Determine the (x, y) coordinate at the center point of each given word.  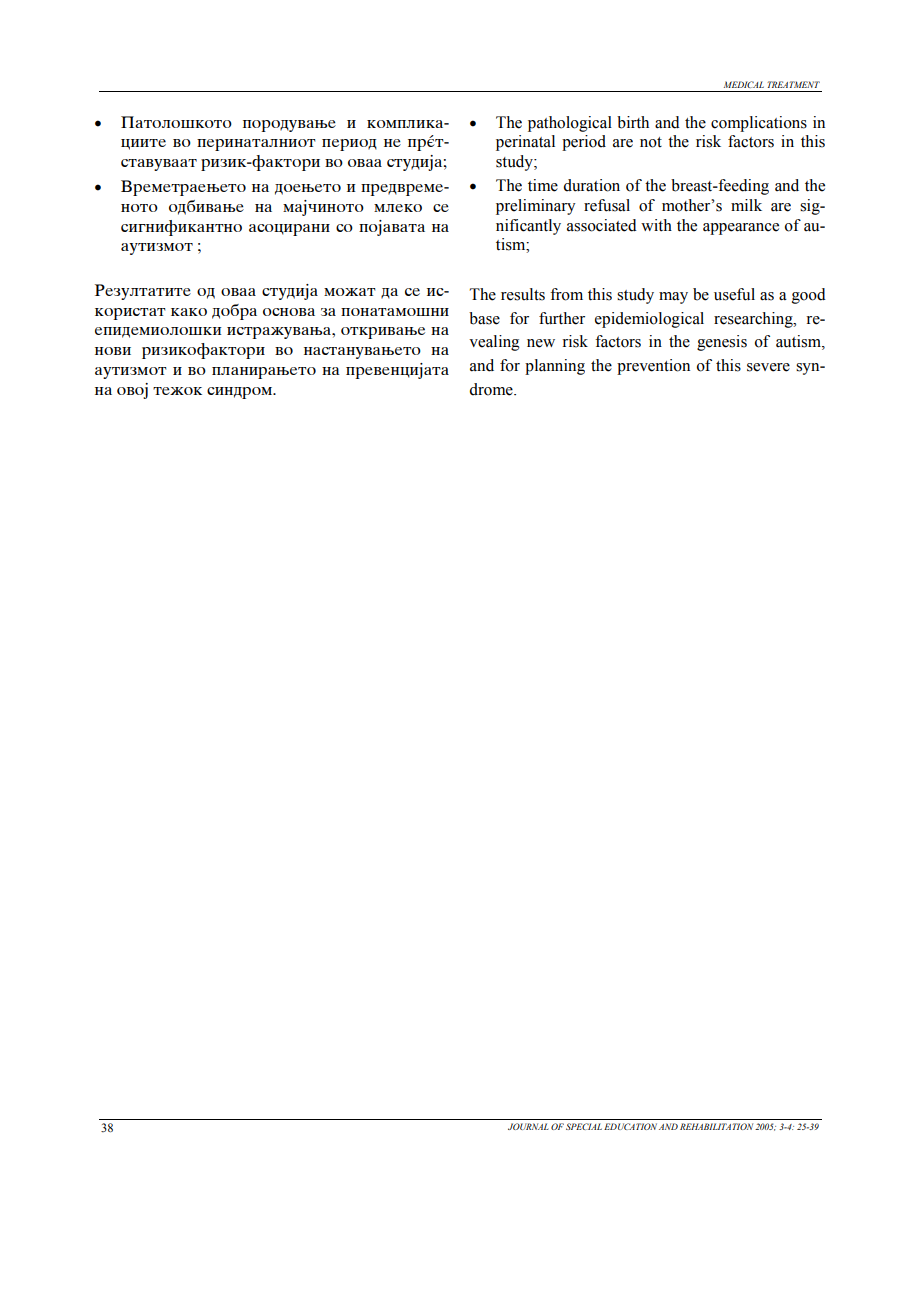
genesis (722, 343)
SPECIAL (584, 1126)
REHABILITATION (716, 1126)
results (523, 294)
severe (768, 367)
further (562, 318)
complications (759, 124)
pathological (570, 124)
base (484, 318)
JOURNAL (528, 1126)
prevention (653, 367)
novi (113, 351)
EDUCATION (630, 1126)
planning (555, 367)
